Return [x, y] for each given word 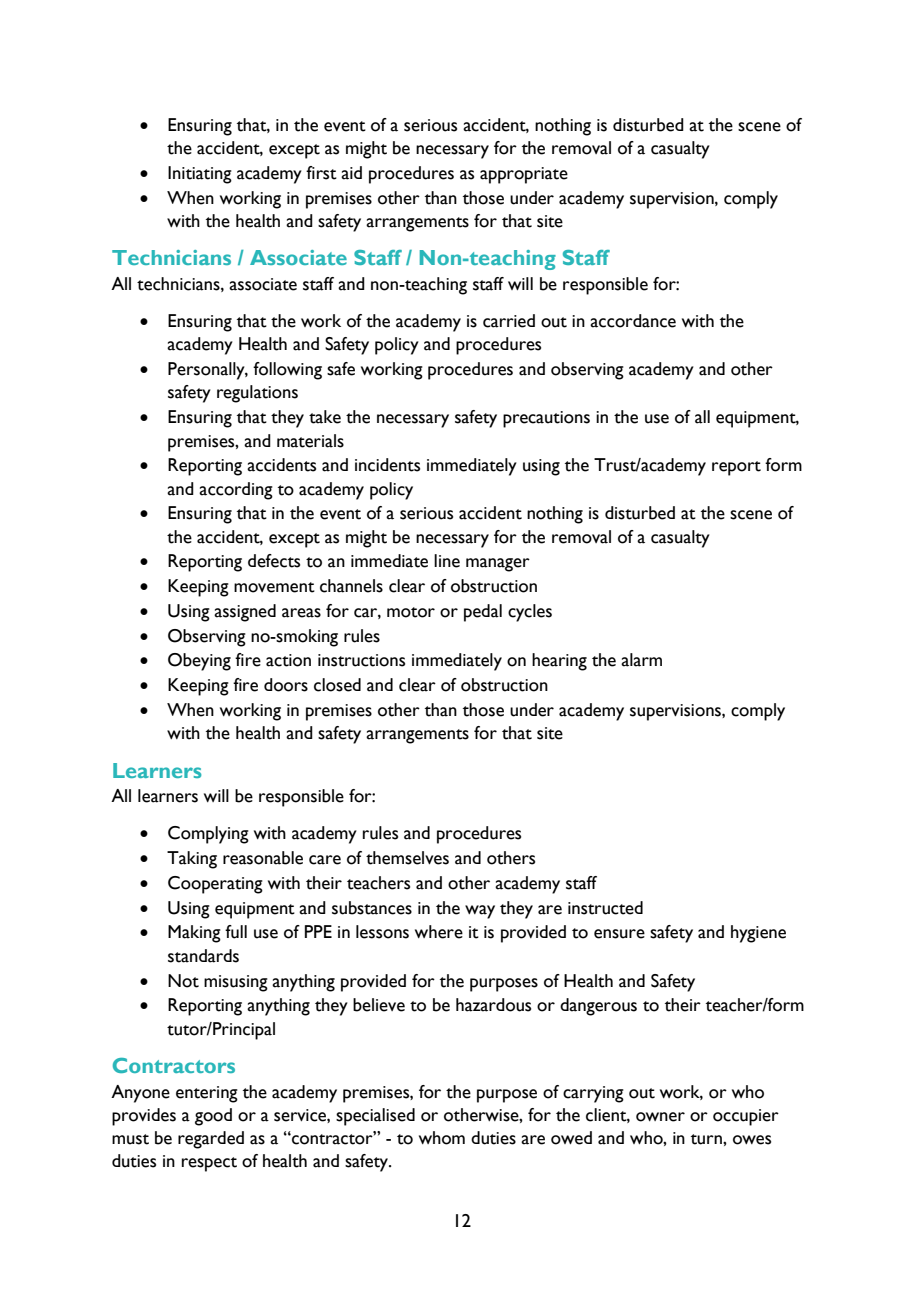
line [447, 561]
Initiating [200, 175]
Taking [192, 860]
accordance [633, 321]
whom [442, 1138]
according [236, 491]
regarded [211, 1140]
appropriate [524, 175]
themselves [407, 858]
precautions [546, 419]
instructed [605, 908]
